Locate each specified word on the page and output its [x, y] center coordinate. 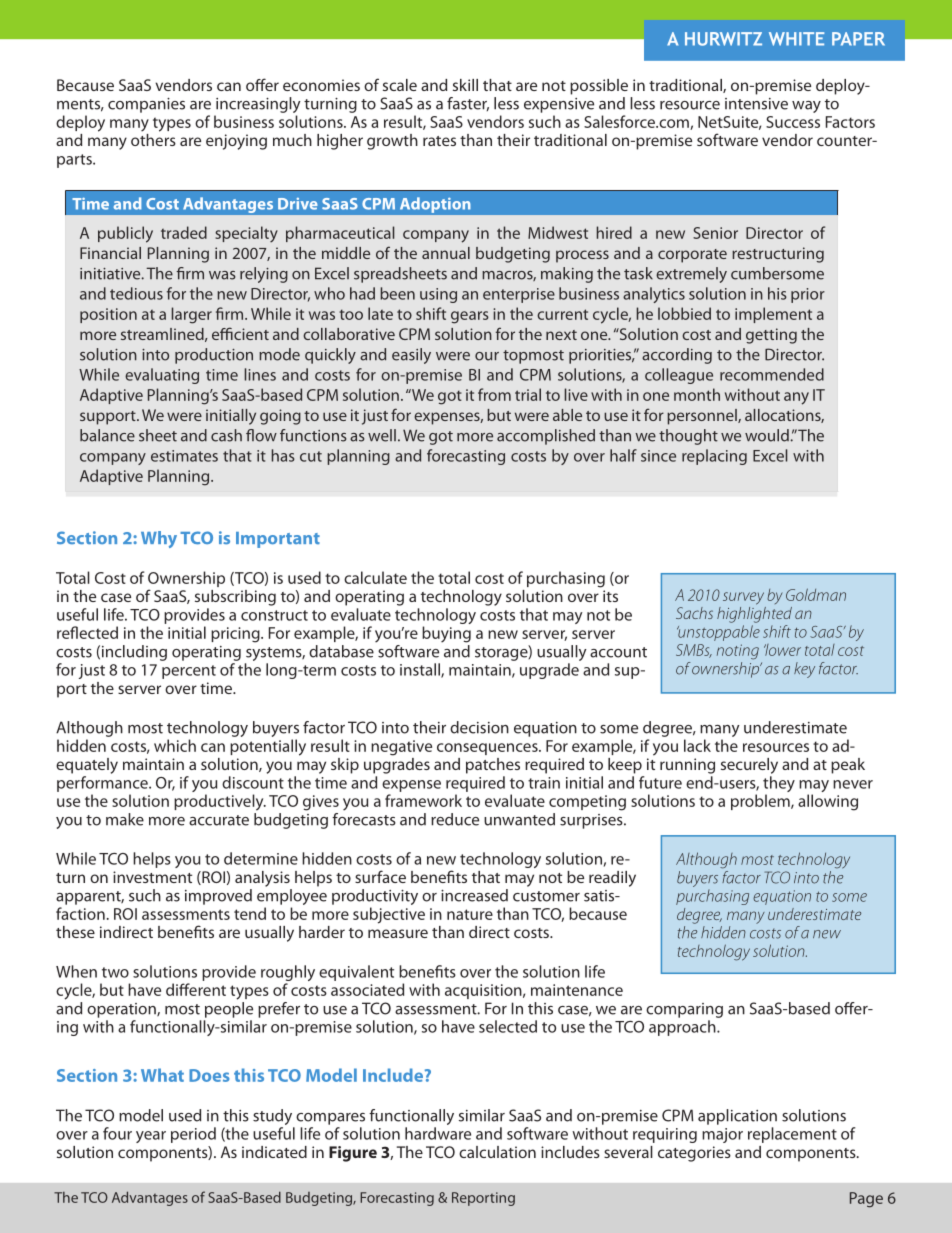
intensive [756, 104]
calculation [497, 1152]
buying [446, 634]
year [151, 1137]
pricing [236, 635]
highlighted [754, 613]
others [153, 138]
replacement [792, 1135]
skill [465, 85]
